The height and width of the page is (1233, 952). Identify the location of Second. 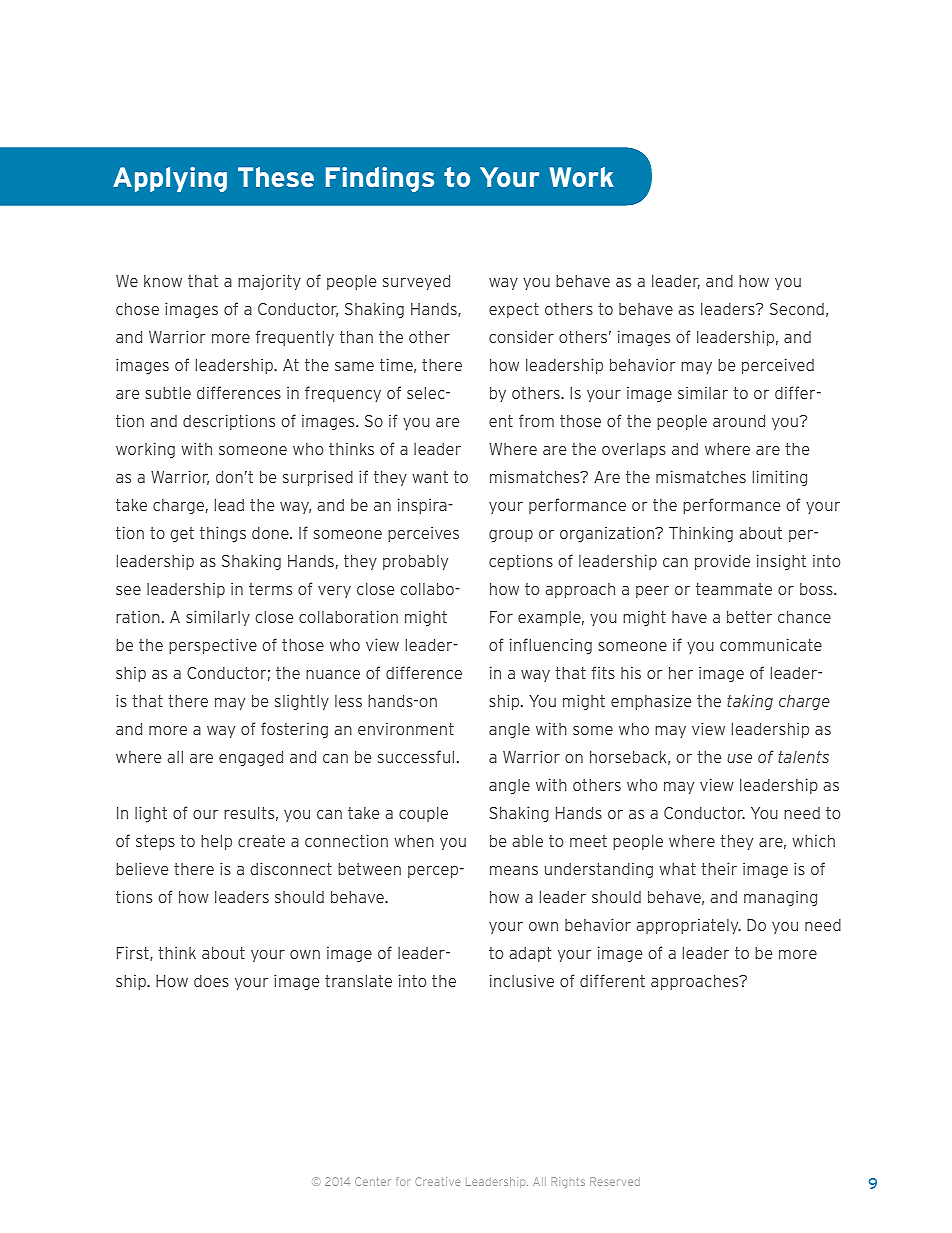
(797, 309).
